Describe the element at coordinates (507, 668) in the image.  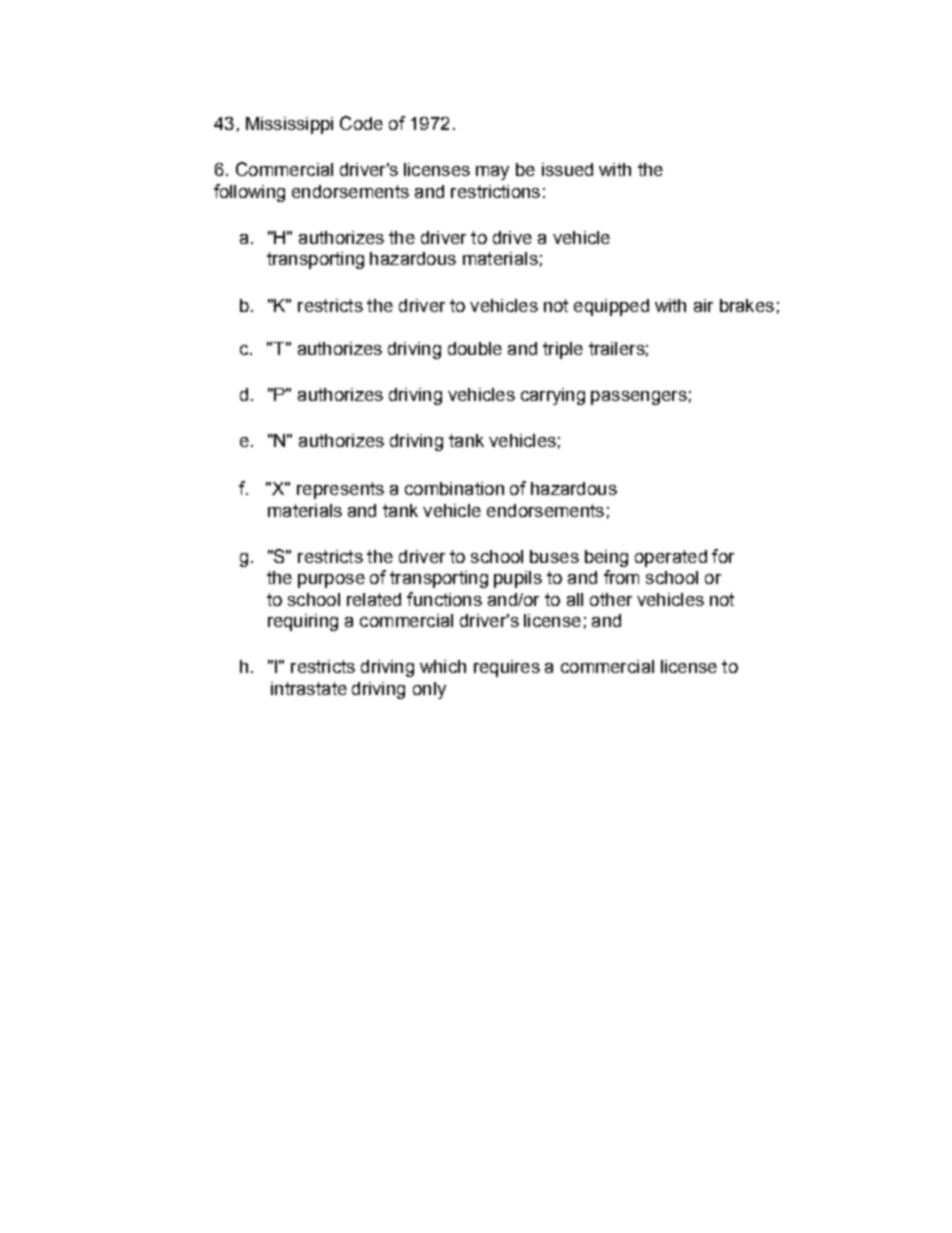
I see `requires` at that location.
